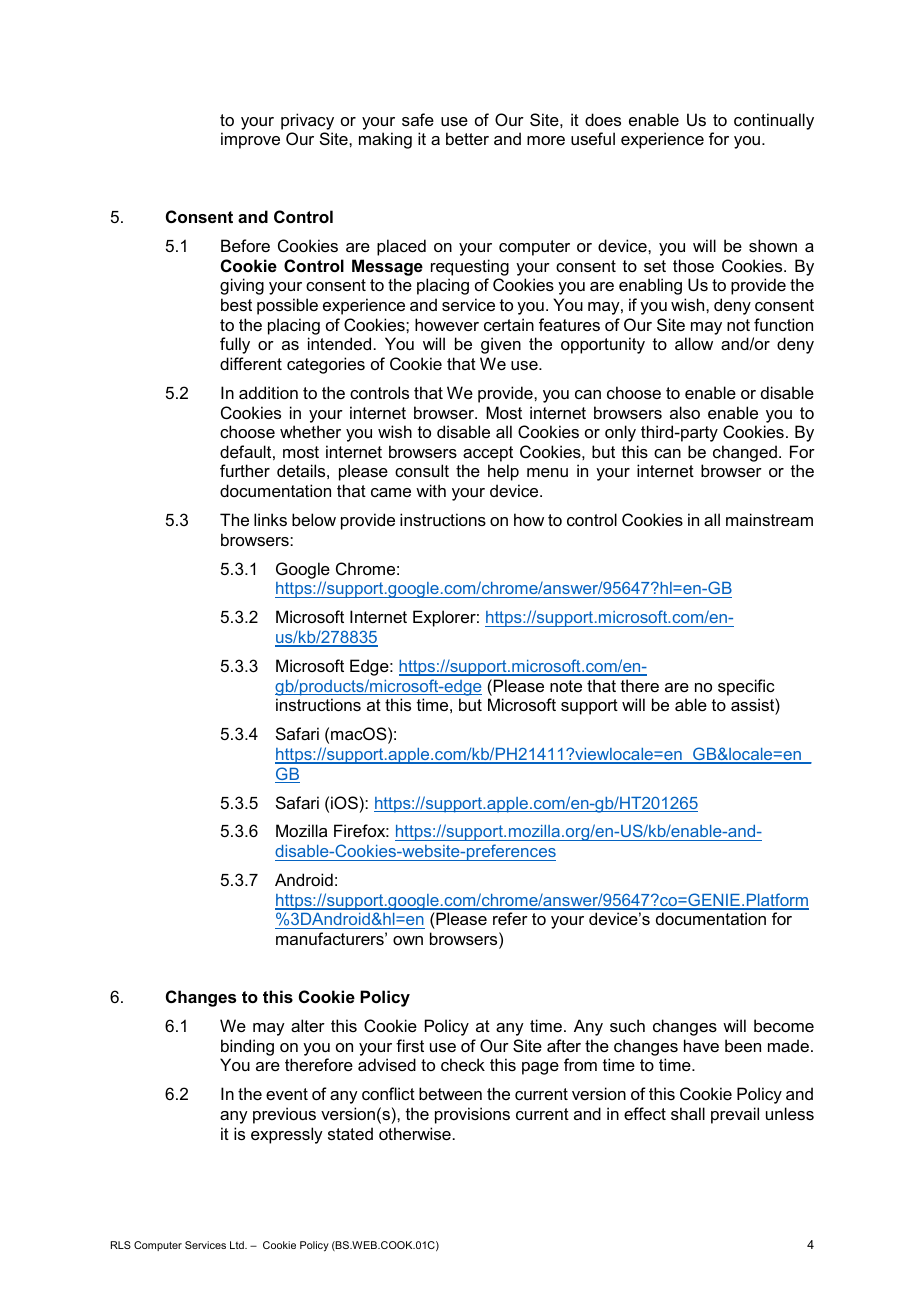 Image resolution: width=924 pixels, height=1308 pixels. Describe the element at coordinates (467, 138) in the screenshot. I see `better` at that location.
